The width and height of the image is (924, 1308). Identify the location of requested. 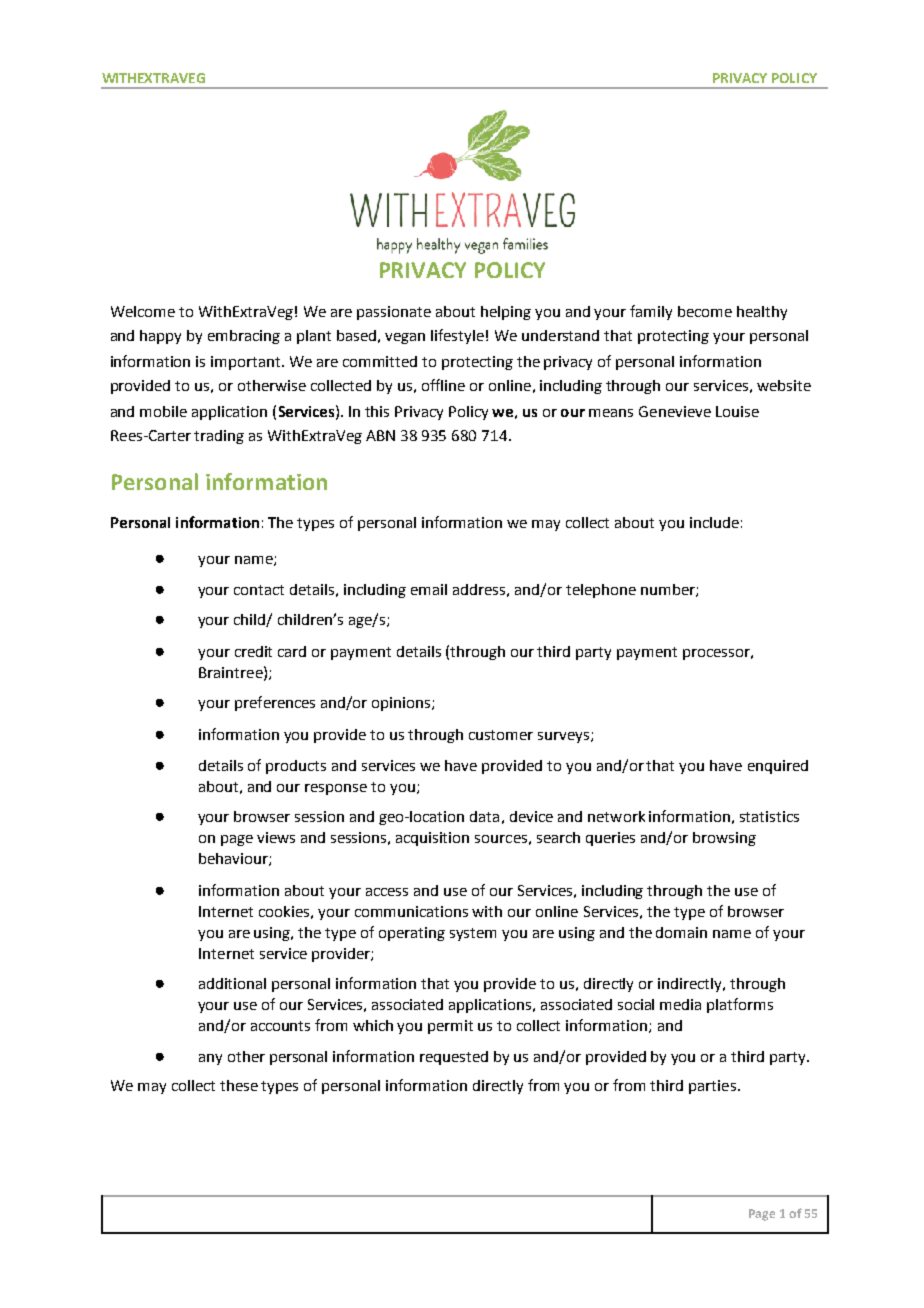
(454, 1058).
